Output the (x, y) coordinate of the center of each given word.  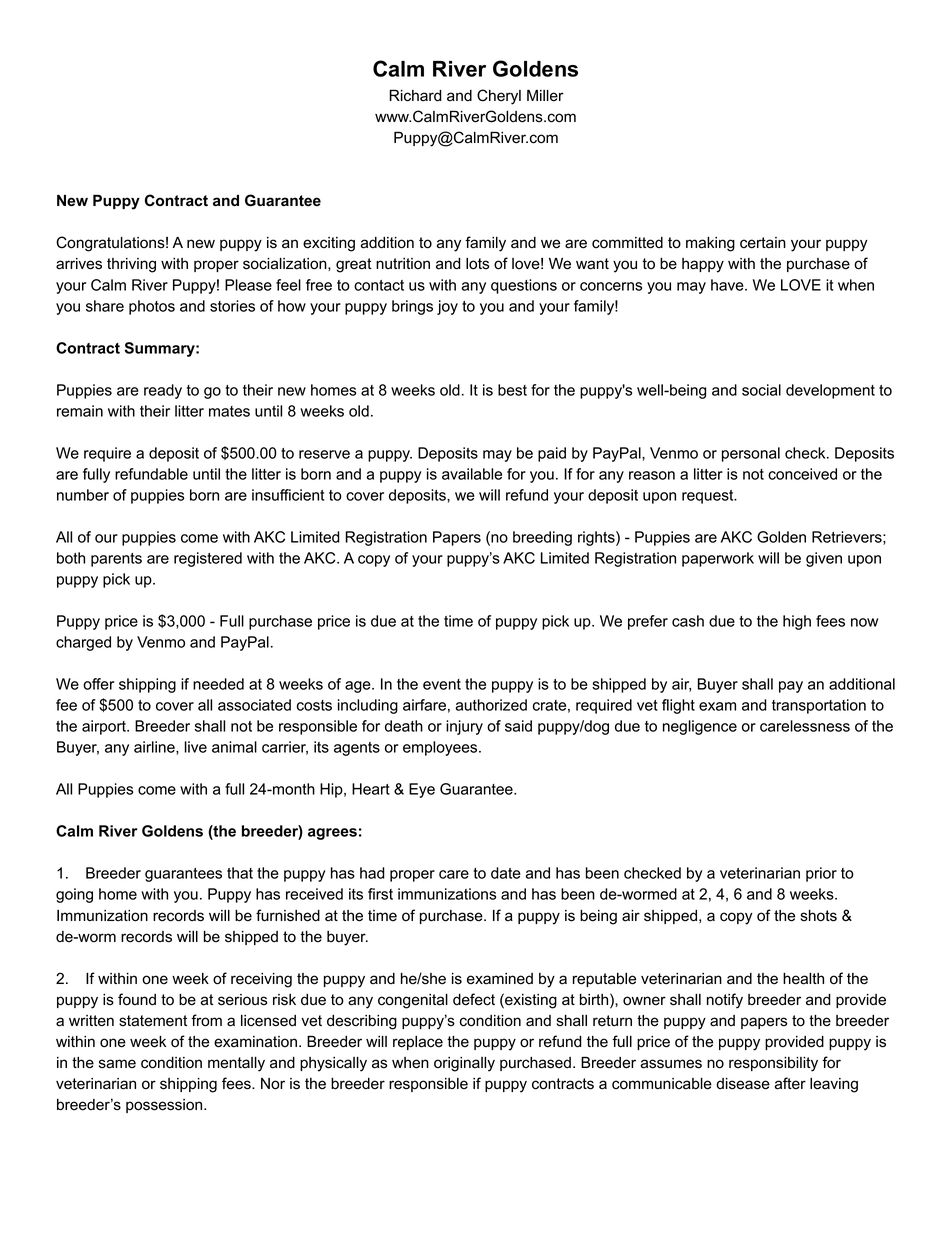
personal (751, 454)
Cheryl (499, 97)
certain (763, 243)
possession (165, 1106)
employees (441, 748)
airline (155, 748)
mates (229, 411)
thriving (131, 265)
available (472, 474)
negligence (700, 727)
